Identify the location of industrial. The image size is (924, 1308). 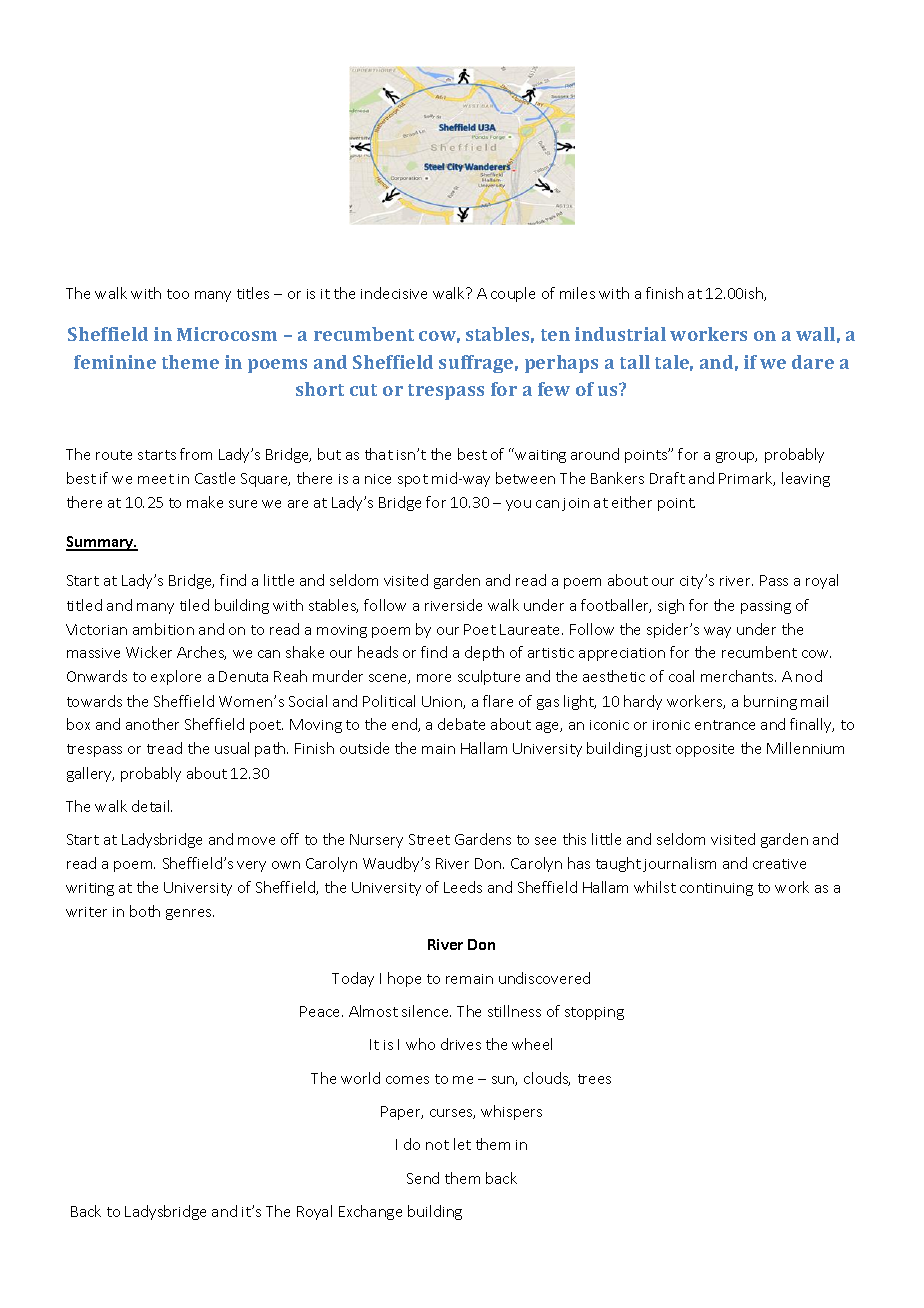
(620, 334).
